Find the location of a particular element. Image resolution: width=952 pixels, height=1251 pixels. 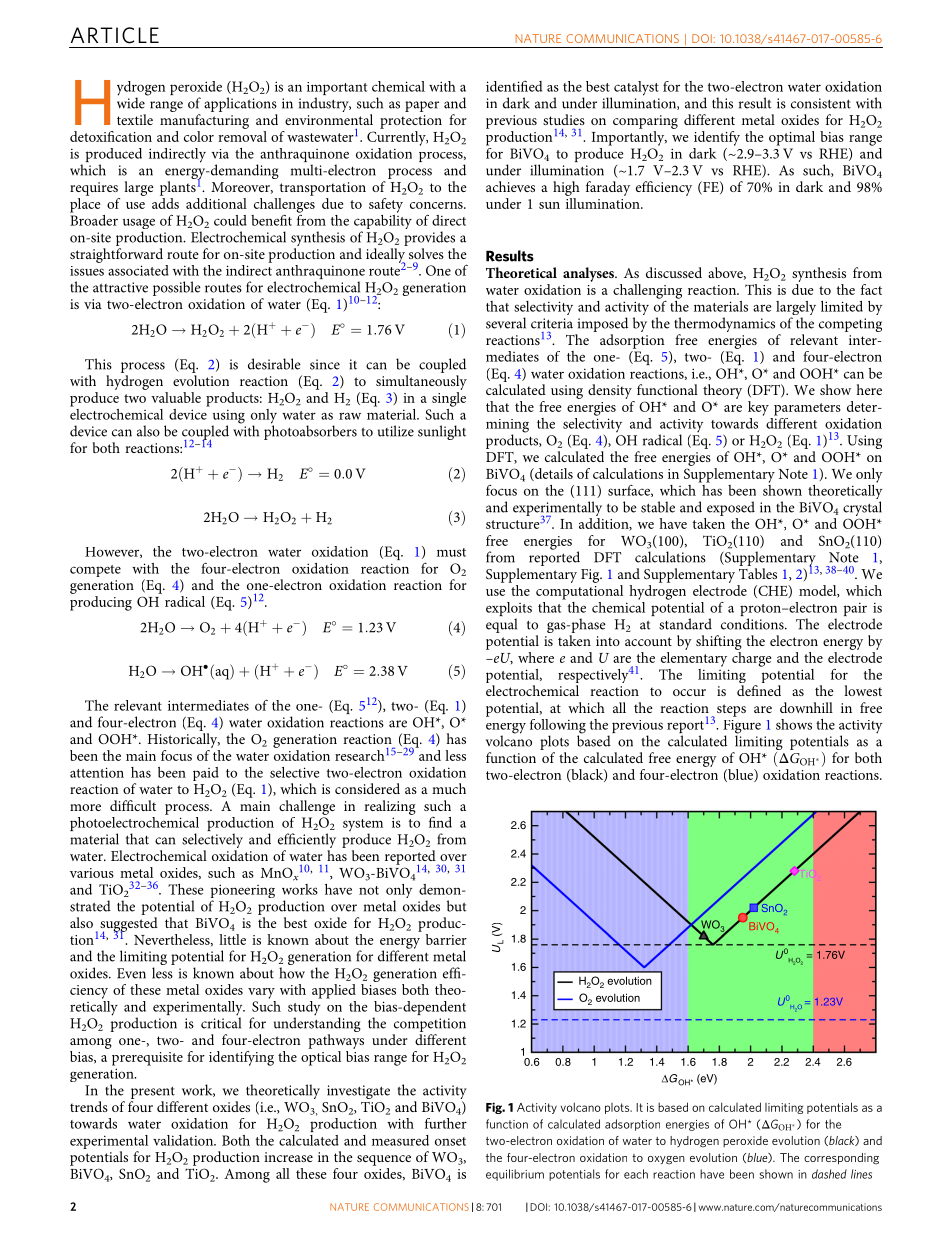

Figure is located at coordinates (742, 728).
